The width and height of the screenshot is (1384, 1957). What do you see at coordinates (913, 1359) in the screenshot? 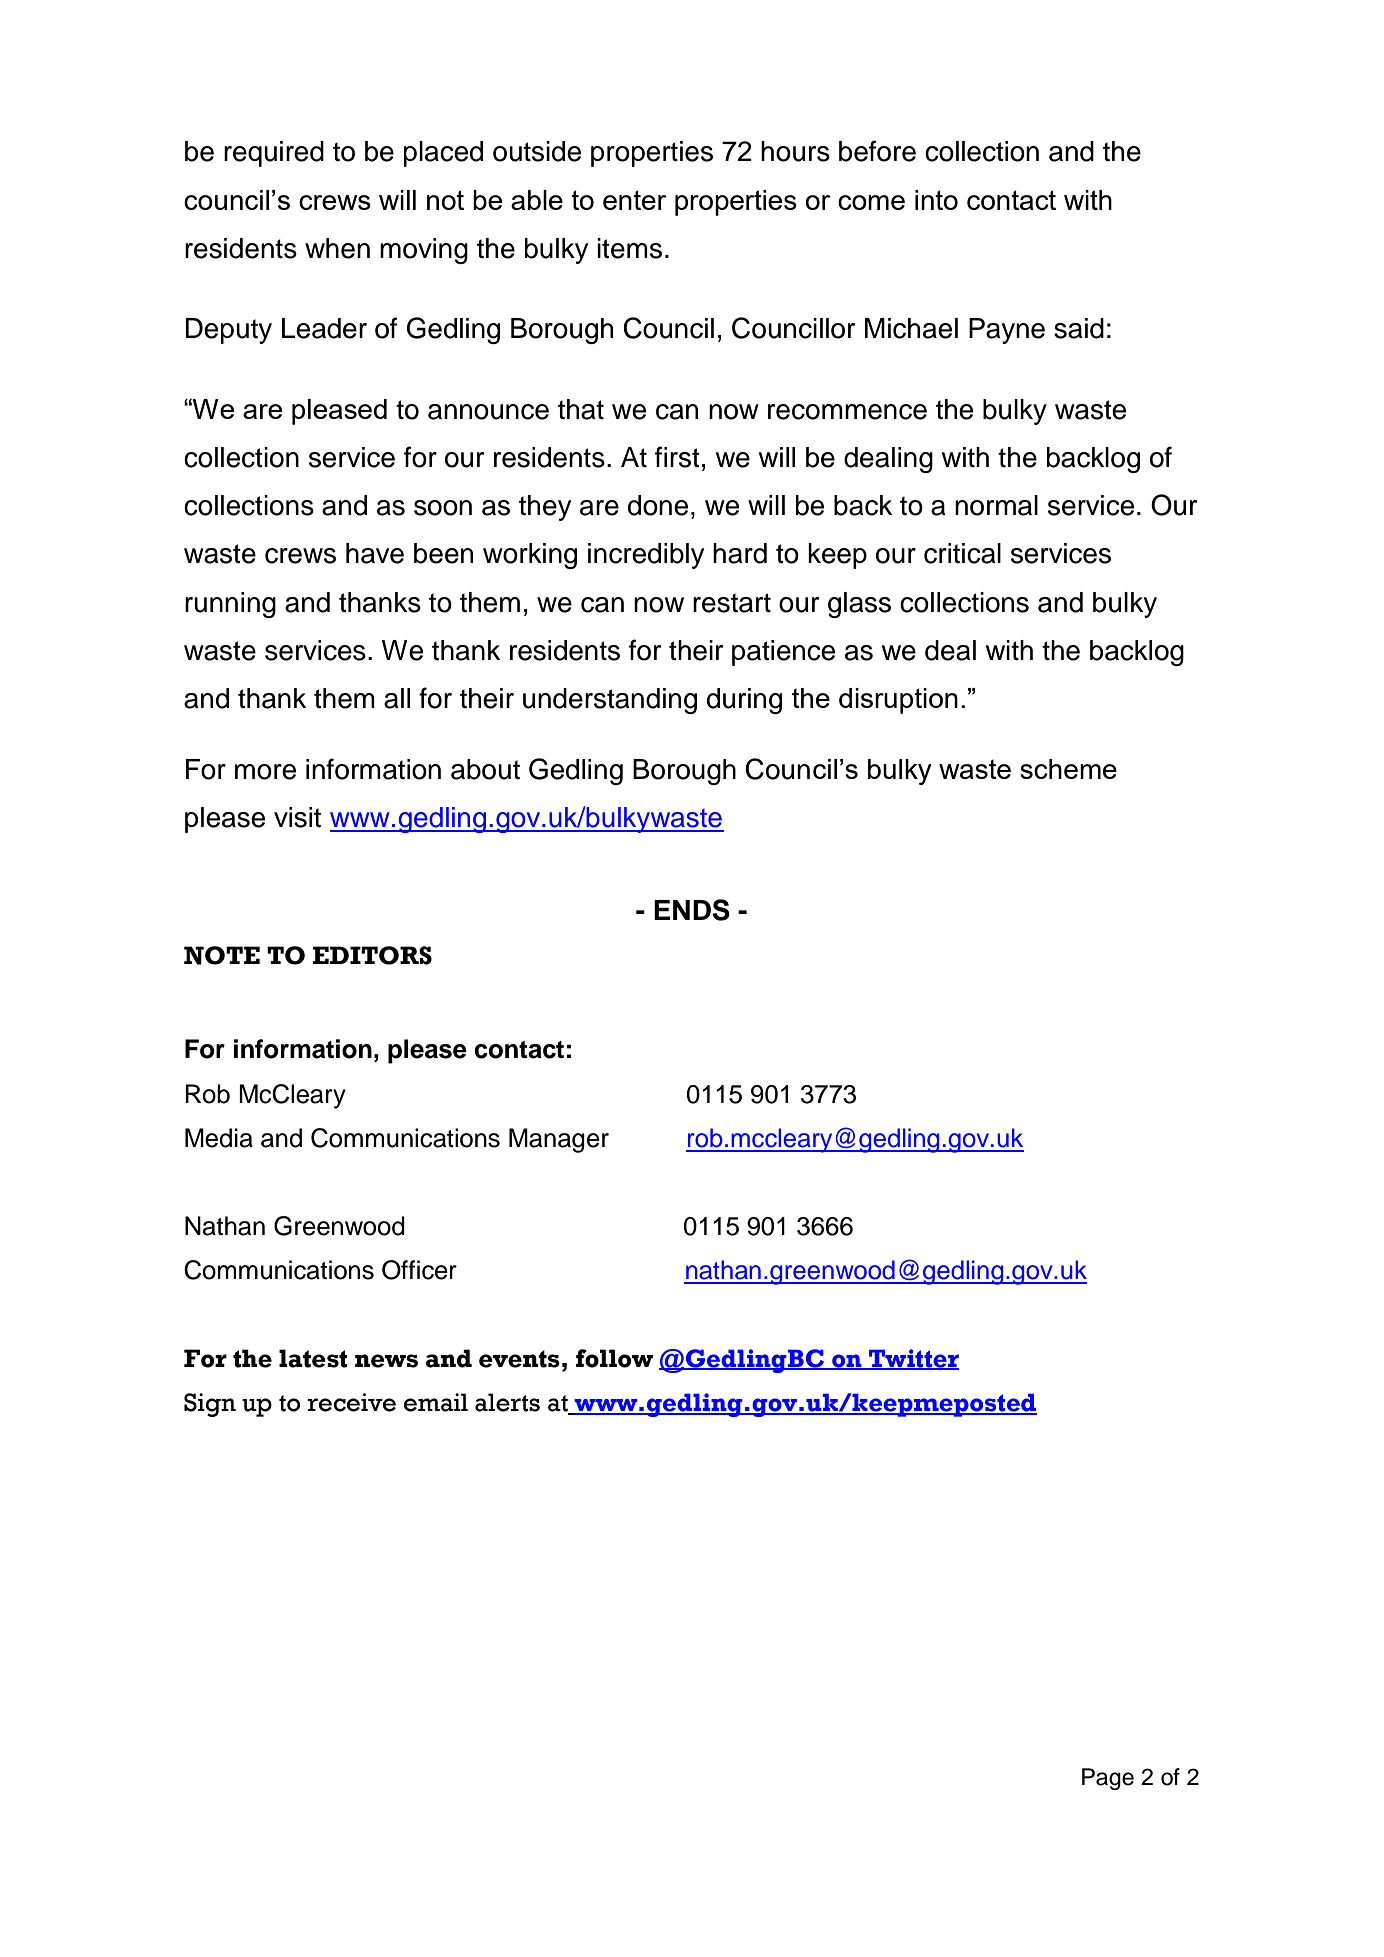
I see `Twitter` at bounding box center [913, 1359].
